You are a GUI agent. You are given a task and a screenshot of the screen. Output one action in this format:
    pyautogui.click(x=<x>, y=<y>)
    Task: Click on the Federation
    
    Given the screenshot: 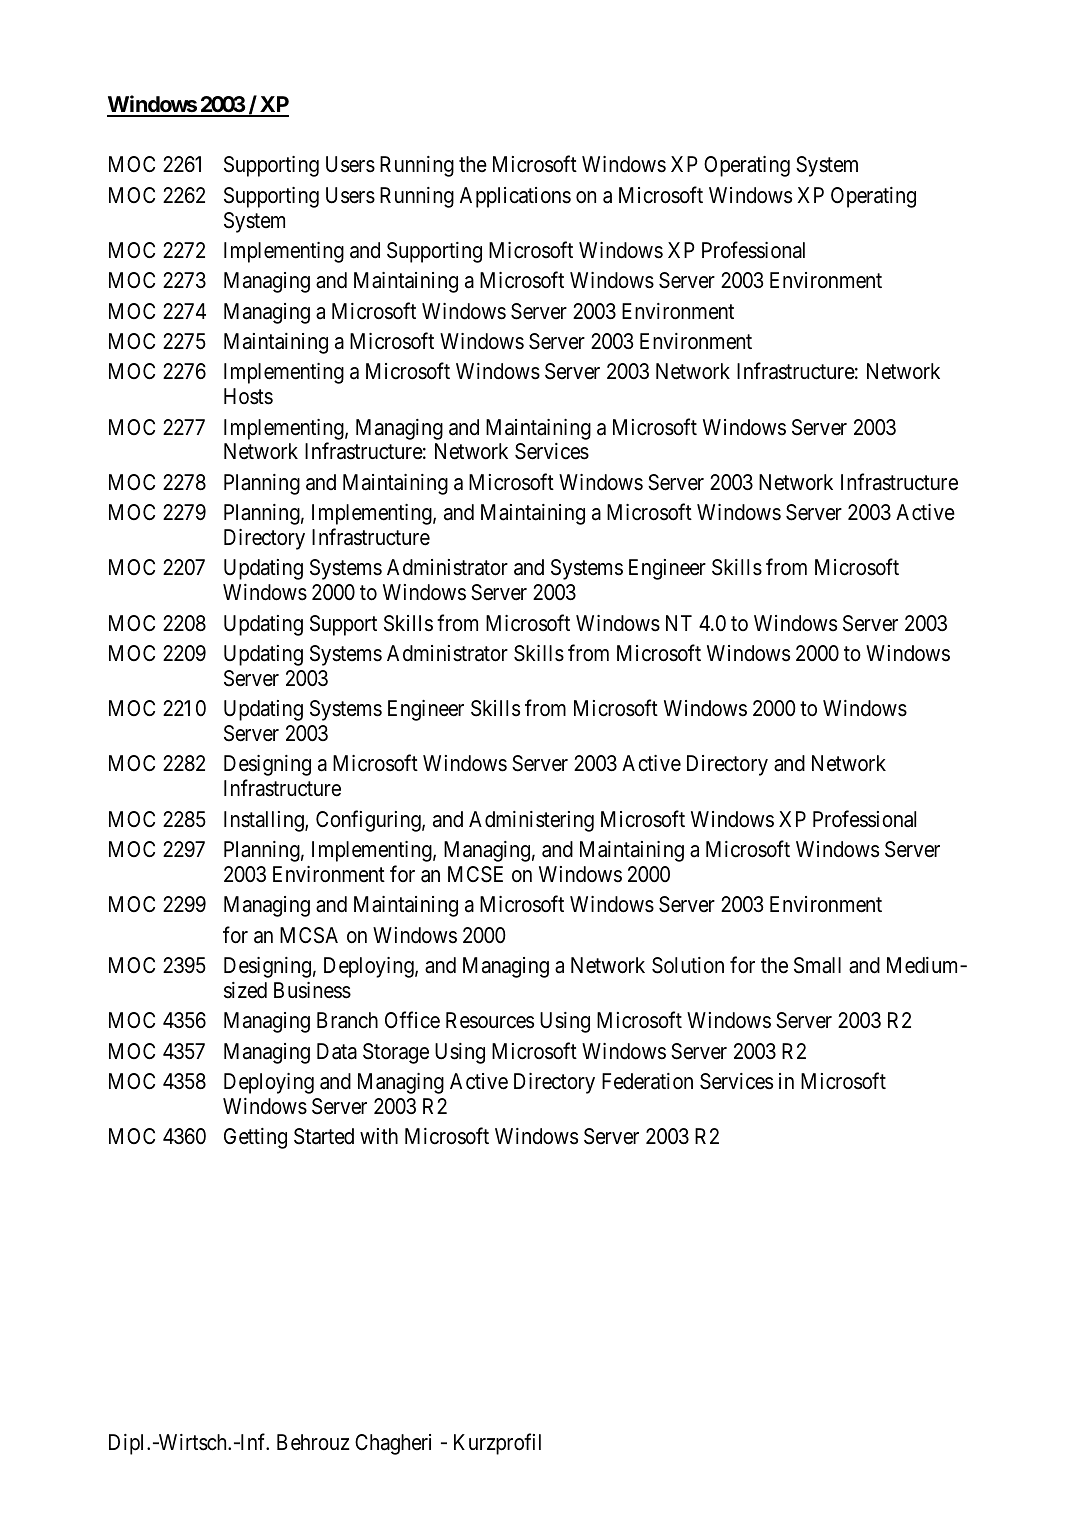 What is the action you would take?
    pyautogui.click(x=647, y=1081)
